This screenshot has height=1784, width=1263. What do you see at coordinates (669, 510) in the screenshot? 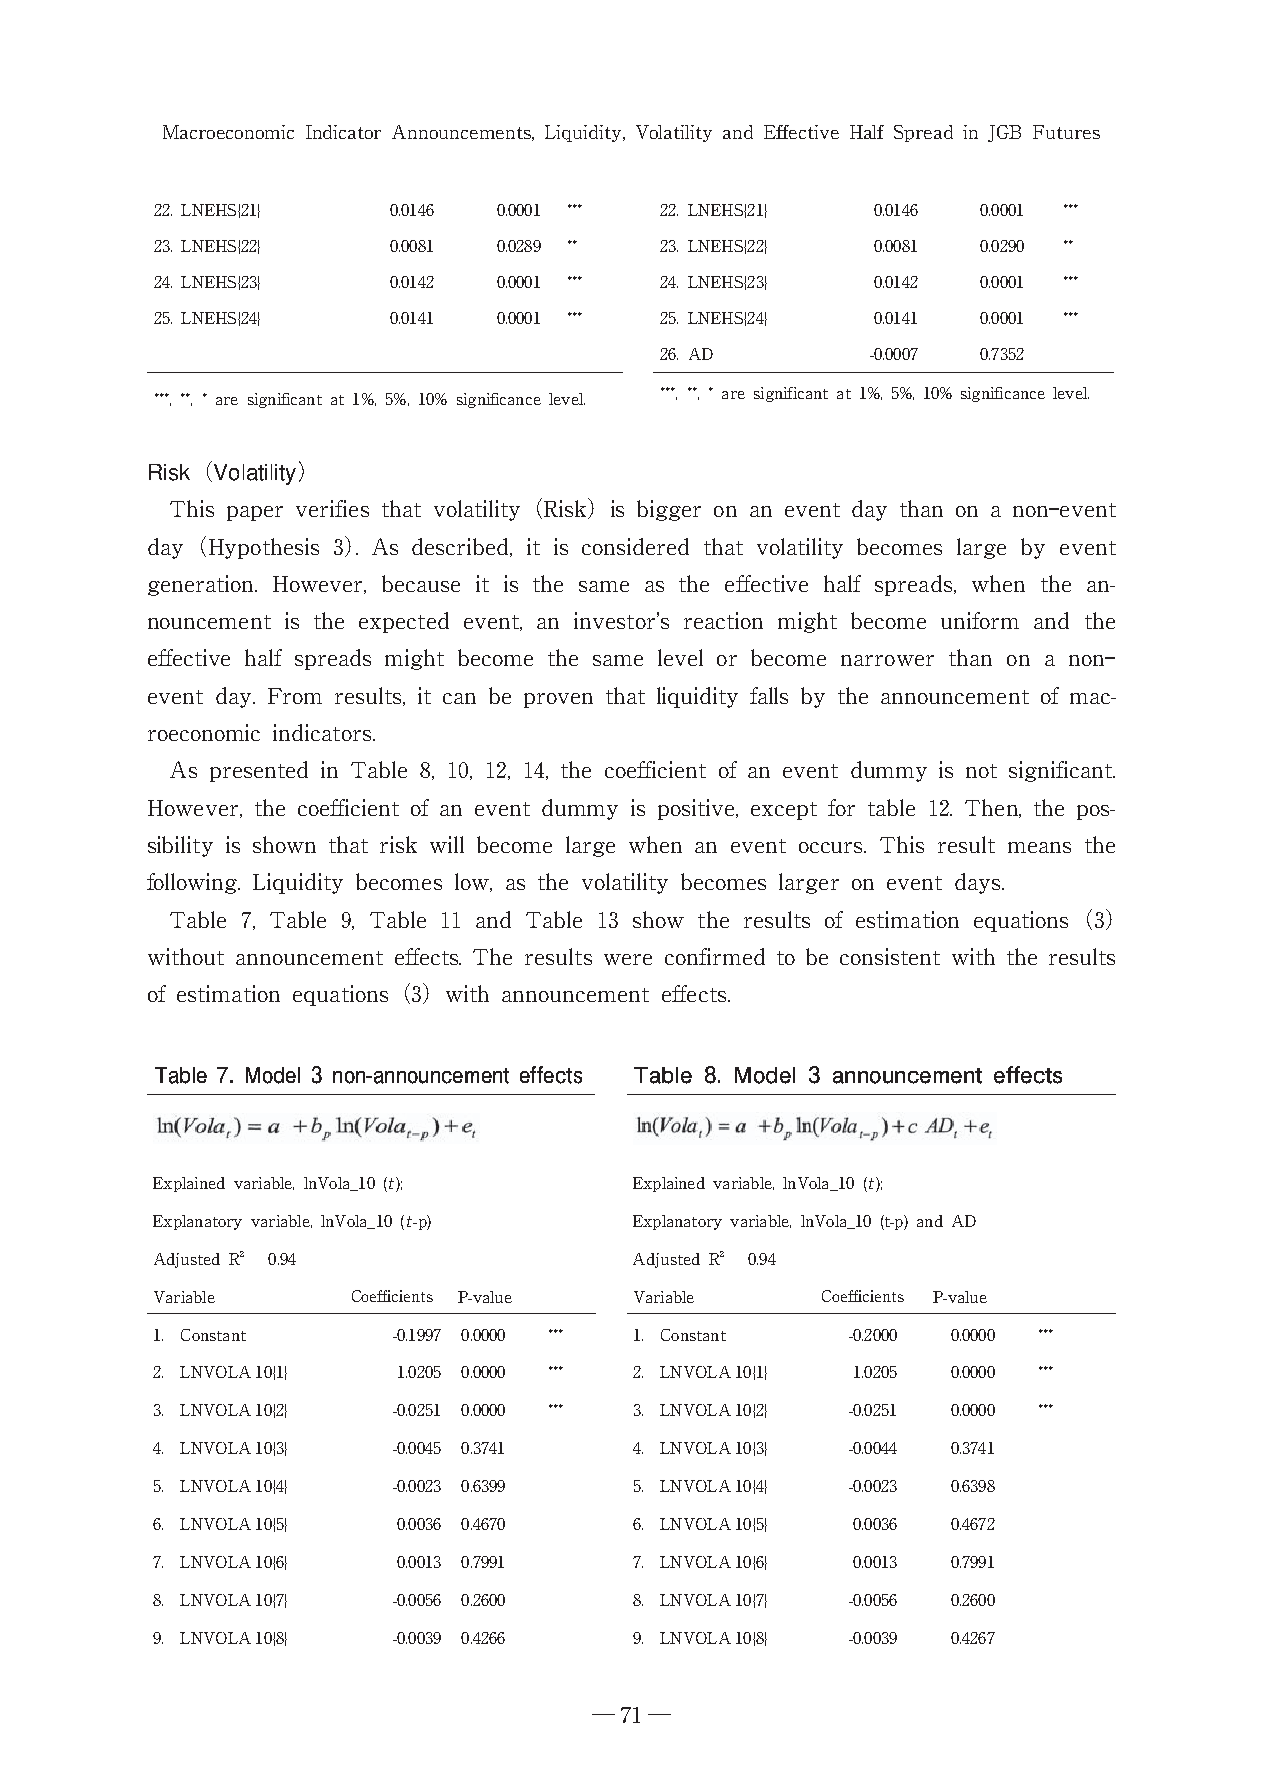
I see `bigger` at bounding box center [669, 510].
